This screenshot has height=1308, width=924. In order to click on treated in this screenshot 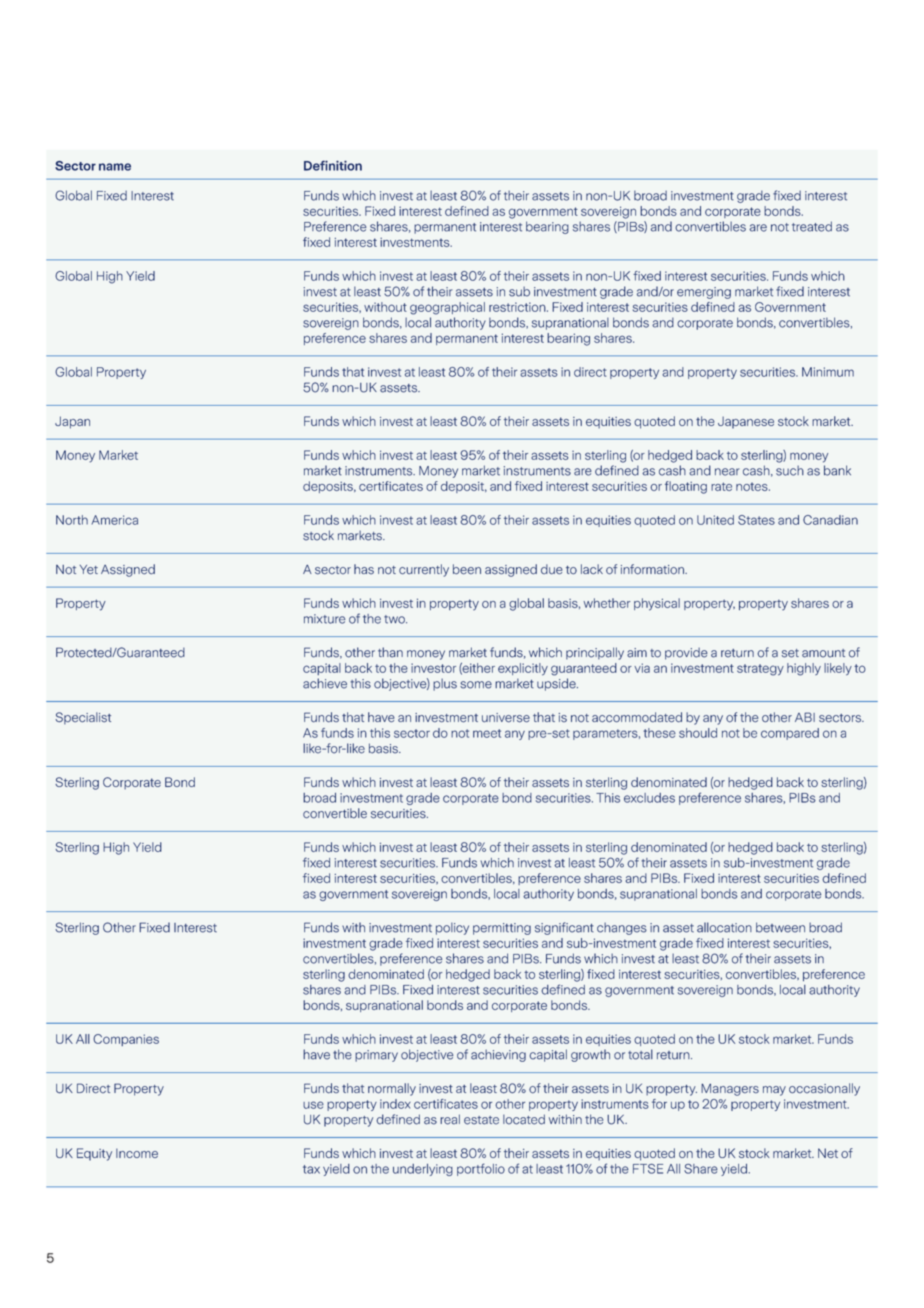, I will do `click(812, 226)`.
